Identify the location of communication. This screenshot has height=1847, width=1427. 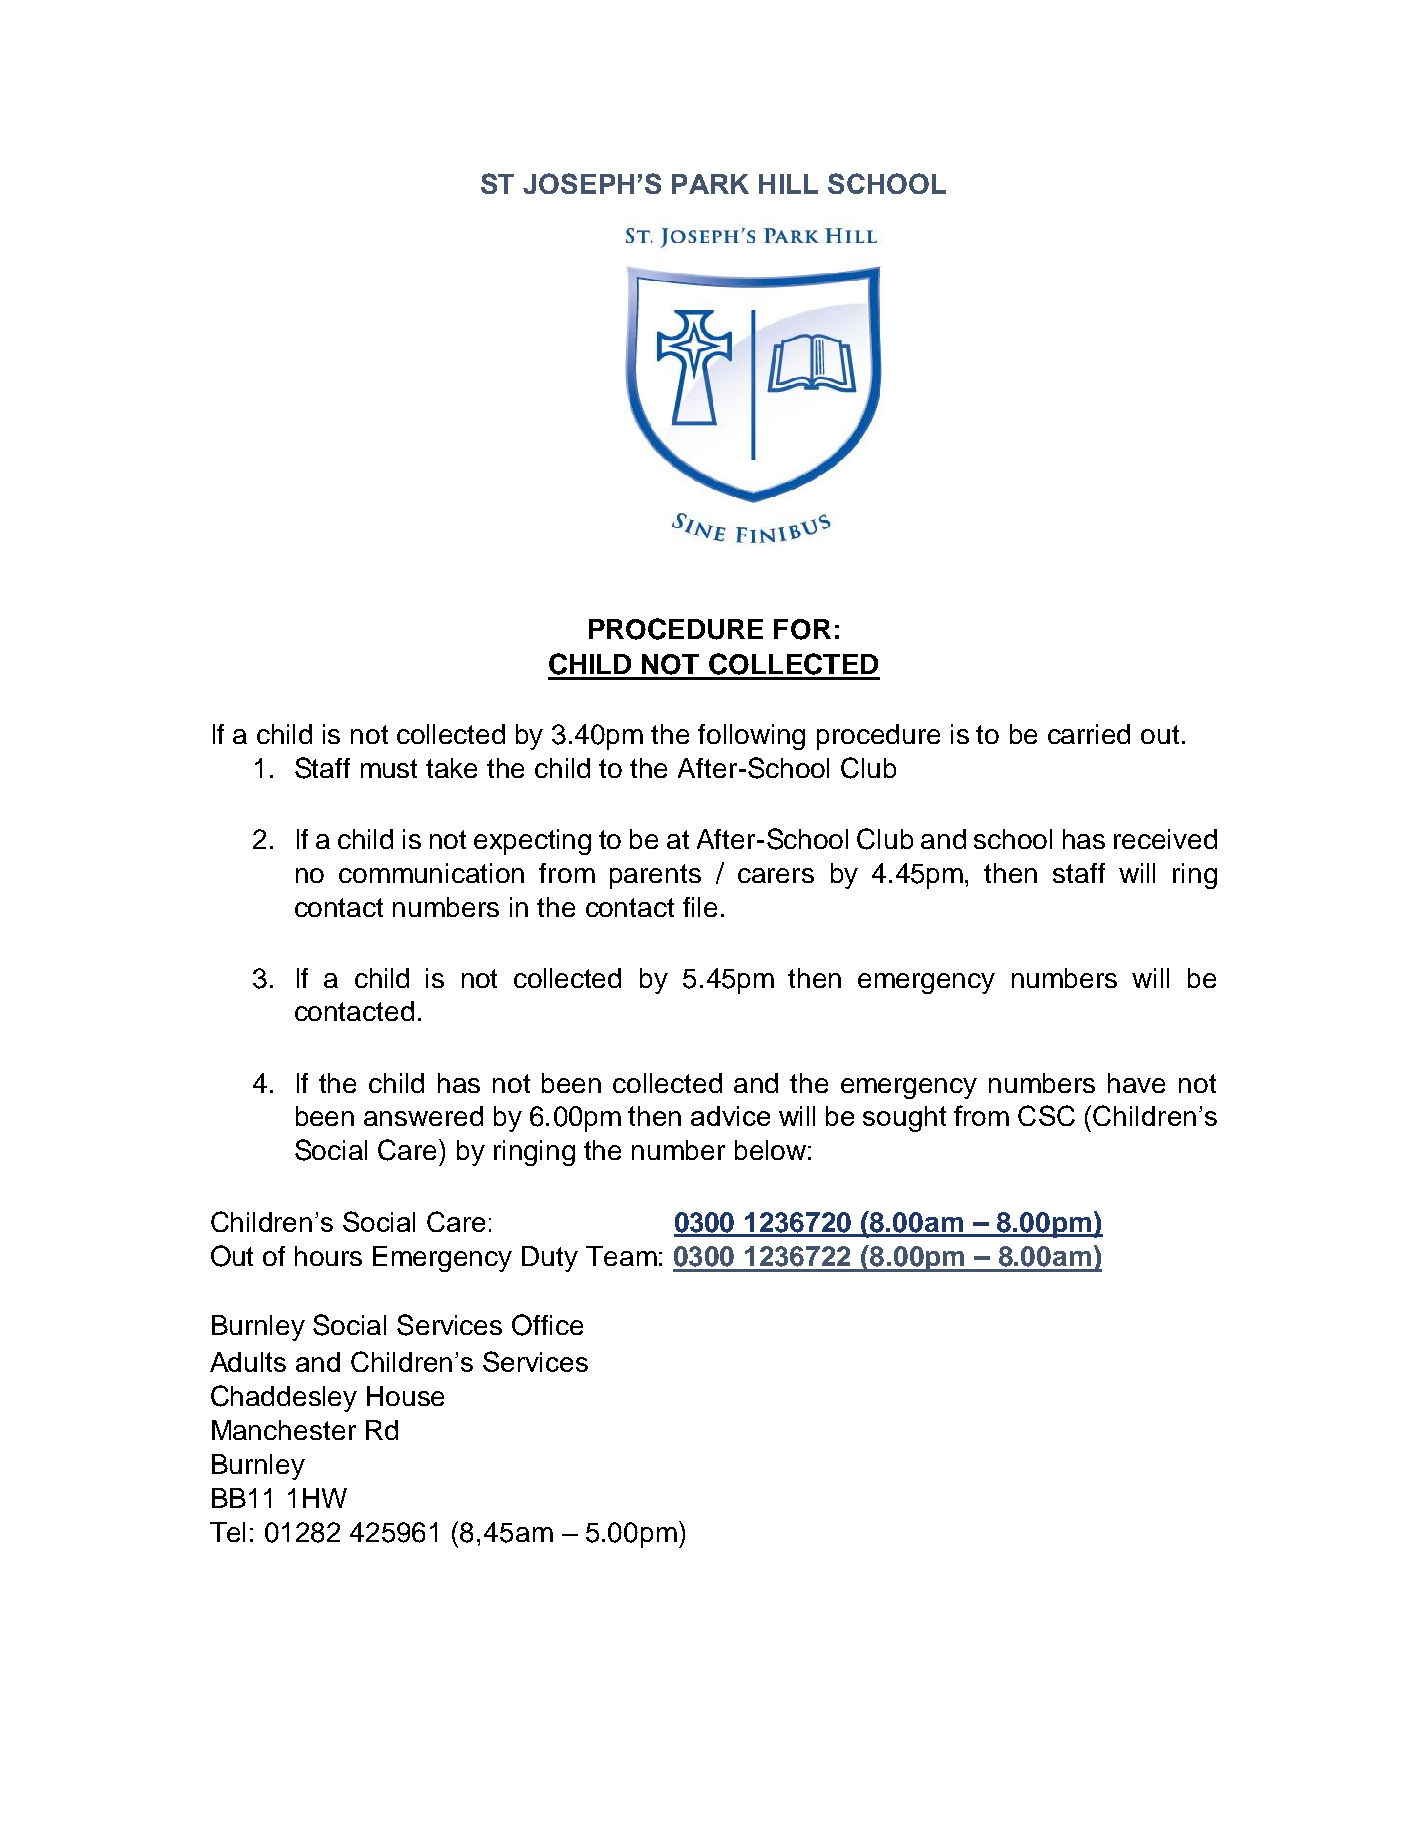
(431, 873).
